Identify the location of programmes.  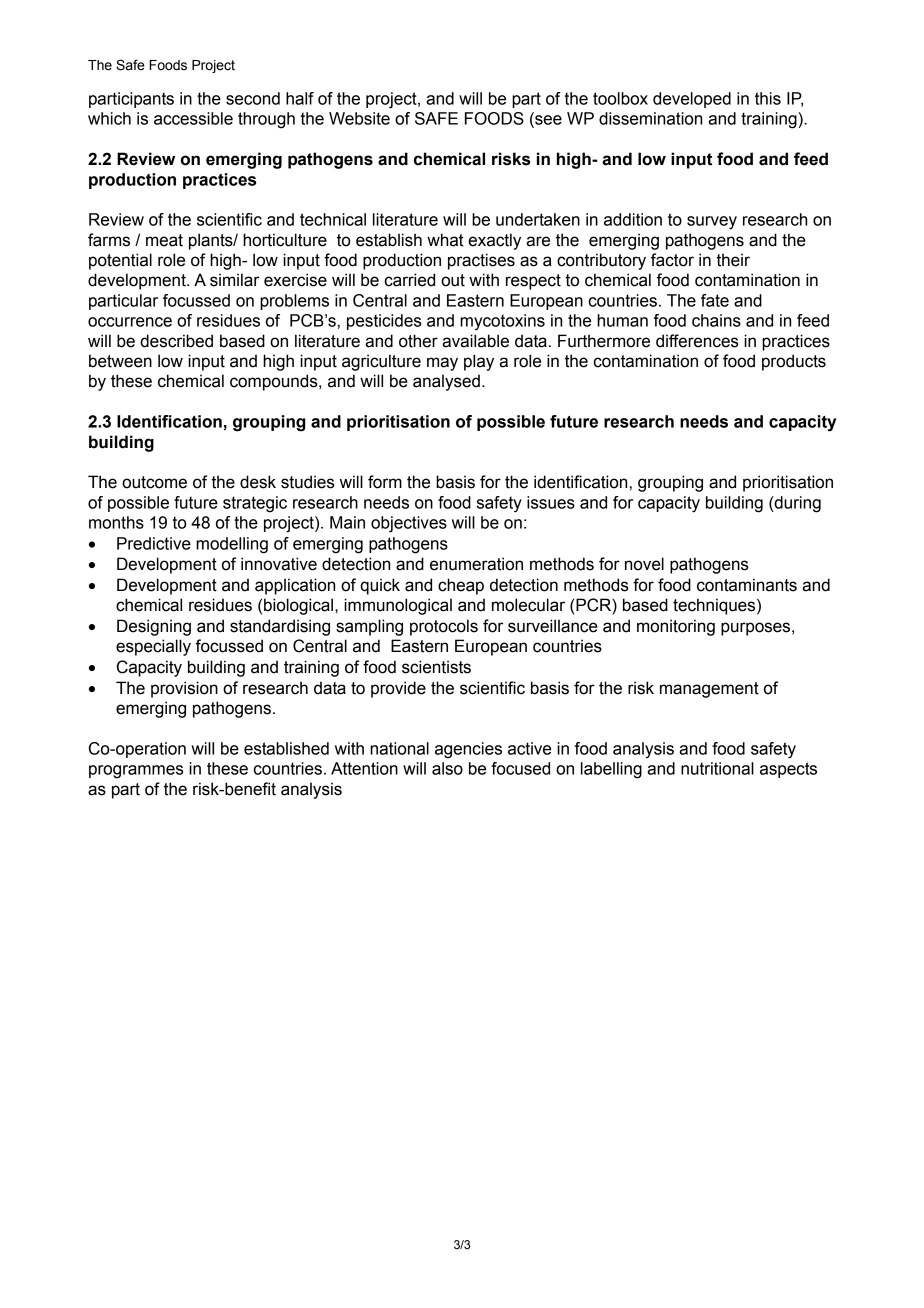
(136, 772).
